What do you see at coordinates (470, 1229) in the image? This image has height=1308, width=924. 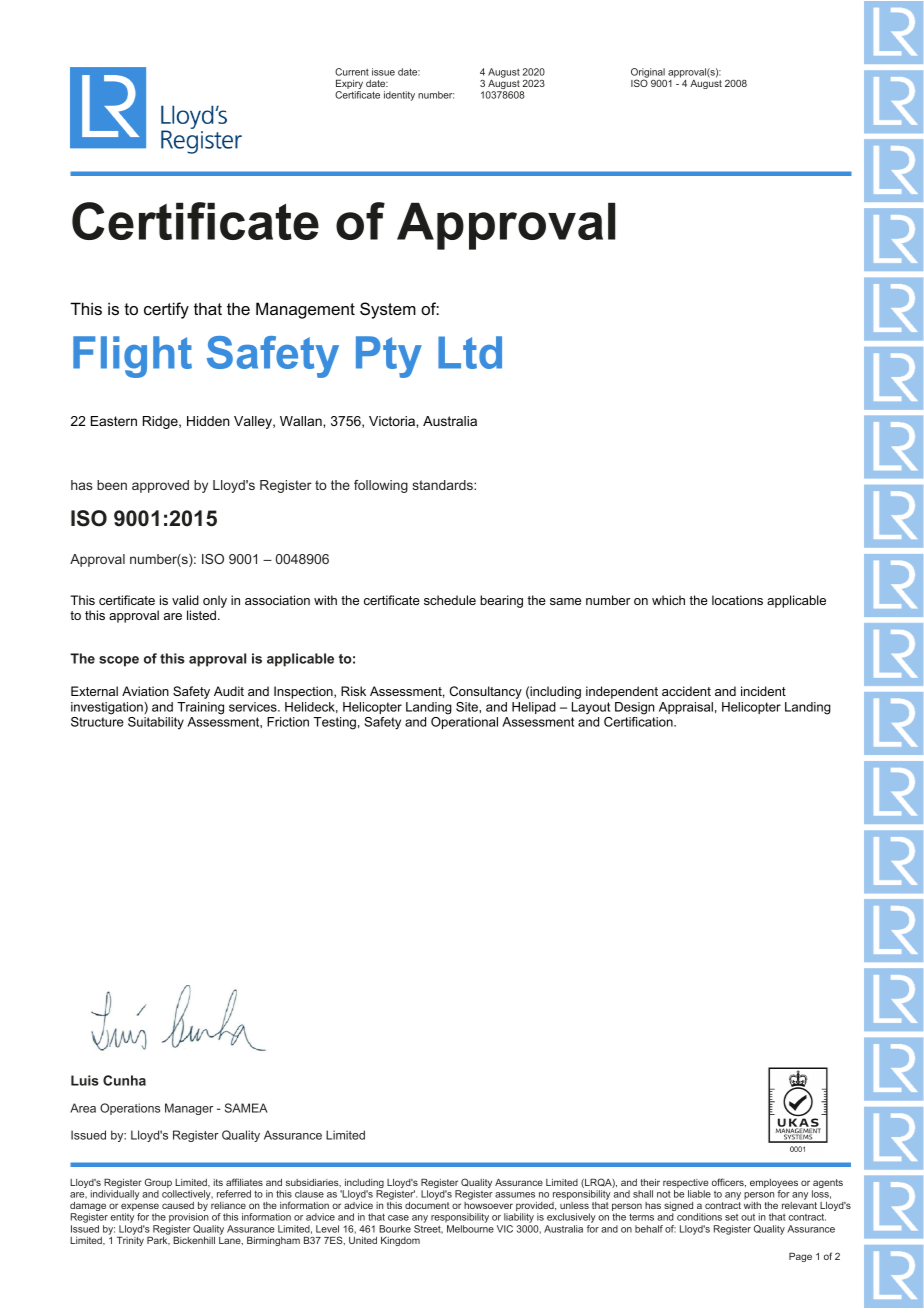 I see `Melbourne` at bounding box center [470, 1229].
